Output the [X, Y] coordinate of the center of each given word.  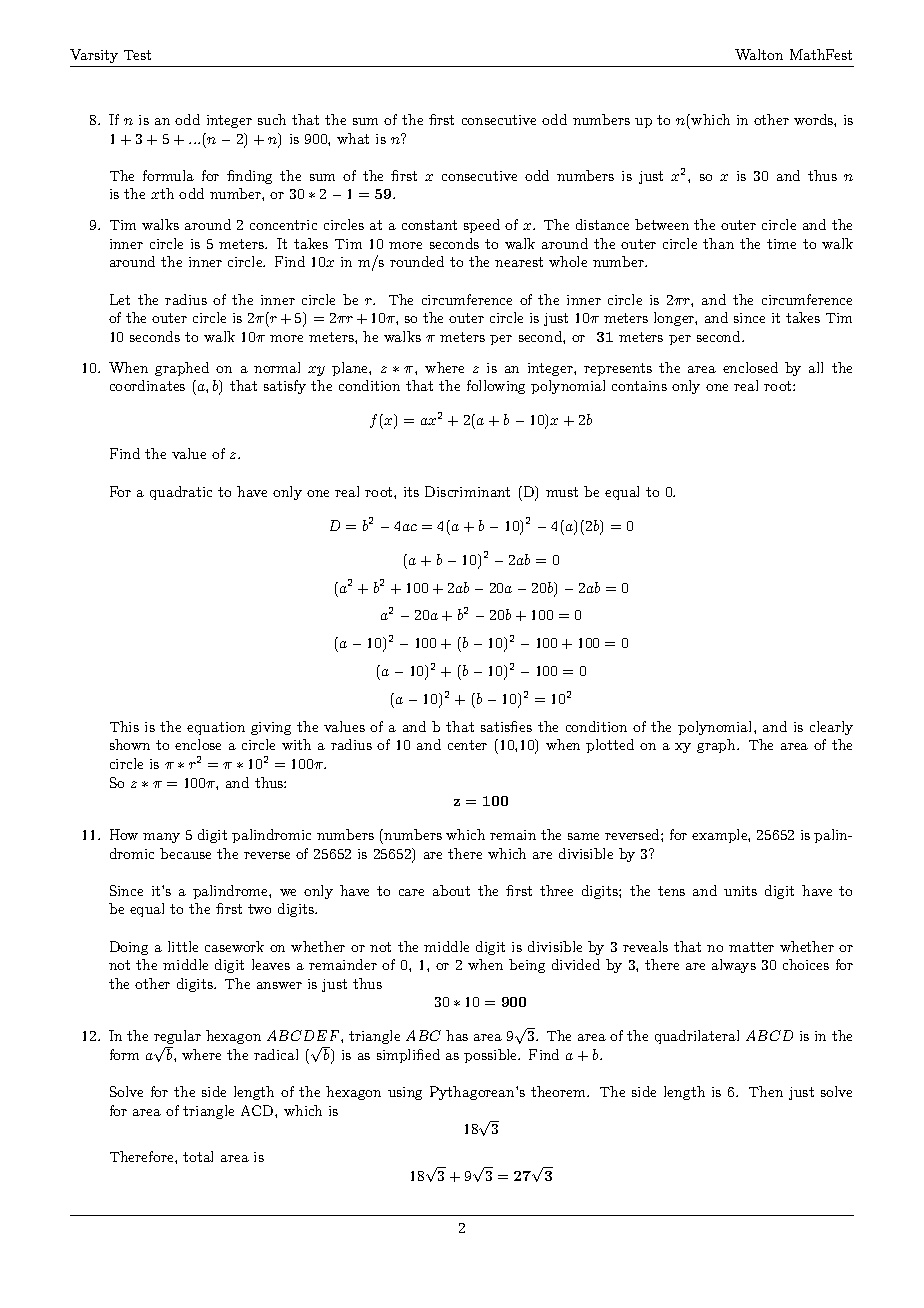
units [740, 891]
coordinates [147, 385]
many [161, 838]
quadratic [181, 493]
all [816, 367]
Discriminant [467, 491]
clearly [831, 728]
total [198, 1156]
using [405, 1093]
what [353, 138]
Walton [759, 54]
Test [137, 55]
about [451, 890]
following [496, 387]
